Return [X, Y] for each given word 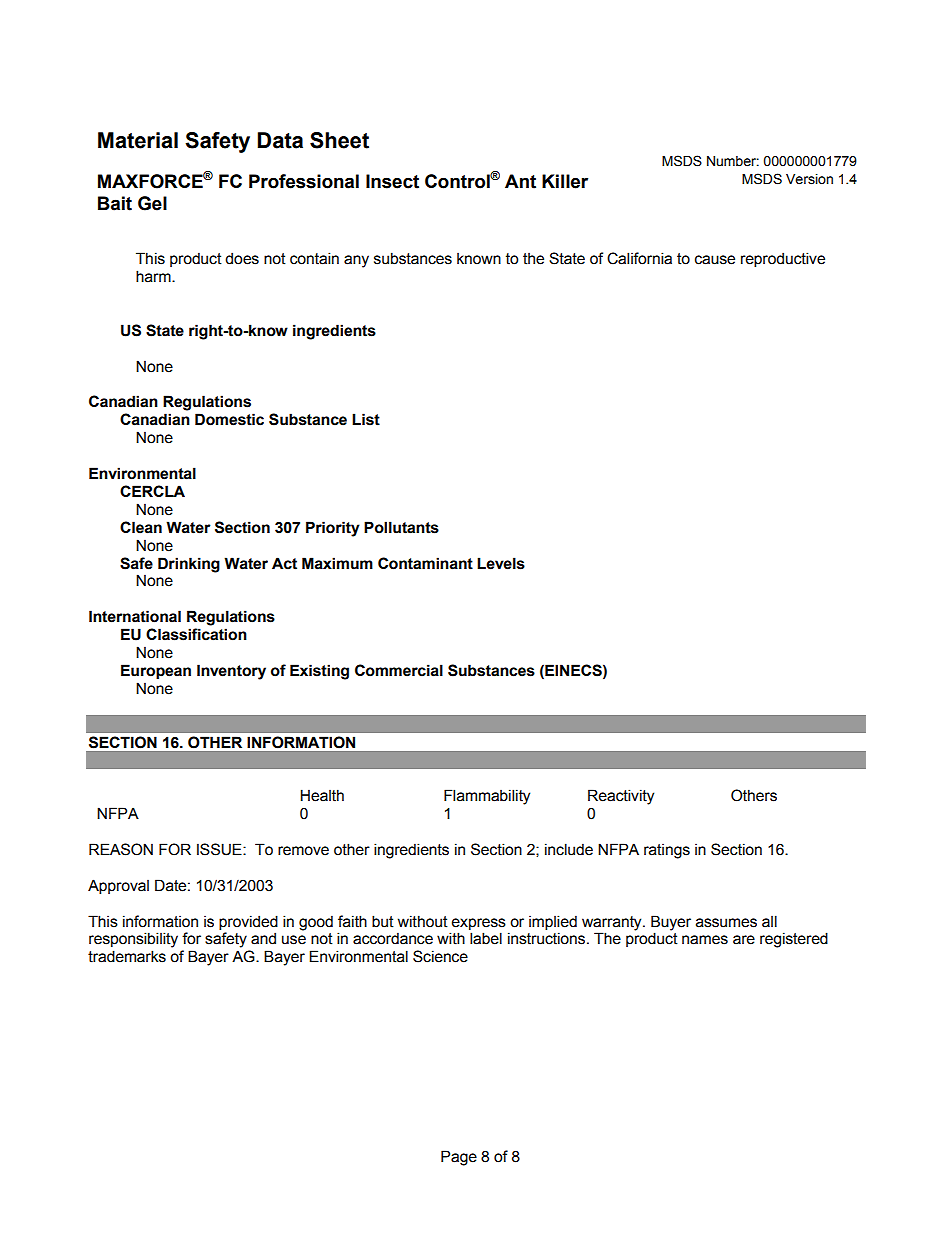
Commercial [399, 670]
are [744, 940]
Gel [152, 203]
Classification [196, 634]
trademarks [127, 956]
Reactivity [621, 797]
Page [459, 1158]
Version [809, 179]
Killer [565, 181]
